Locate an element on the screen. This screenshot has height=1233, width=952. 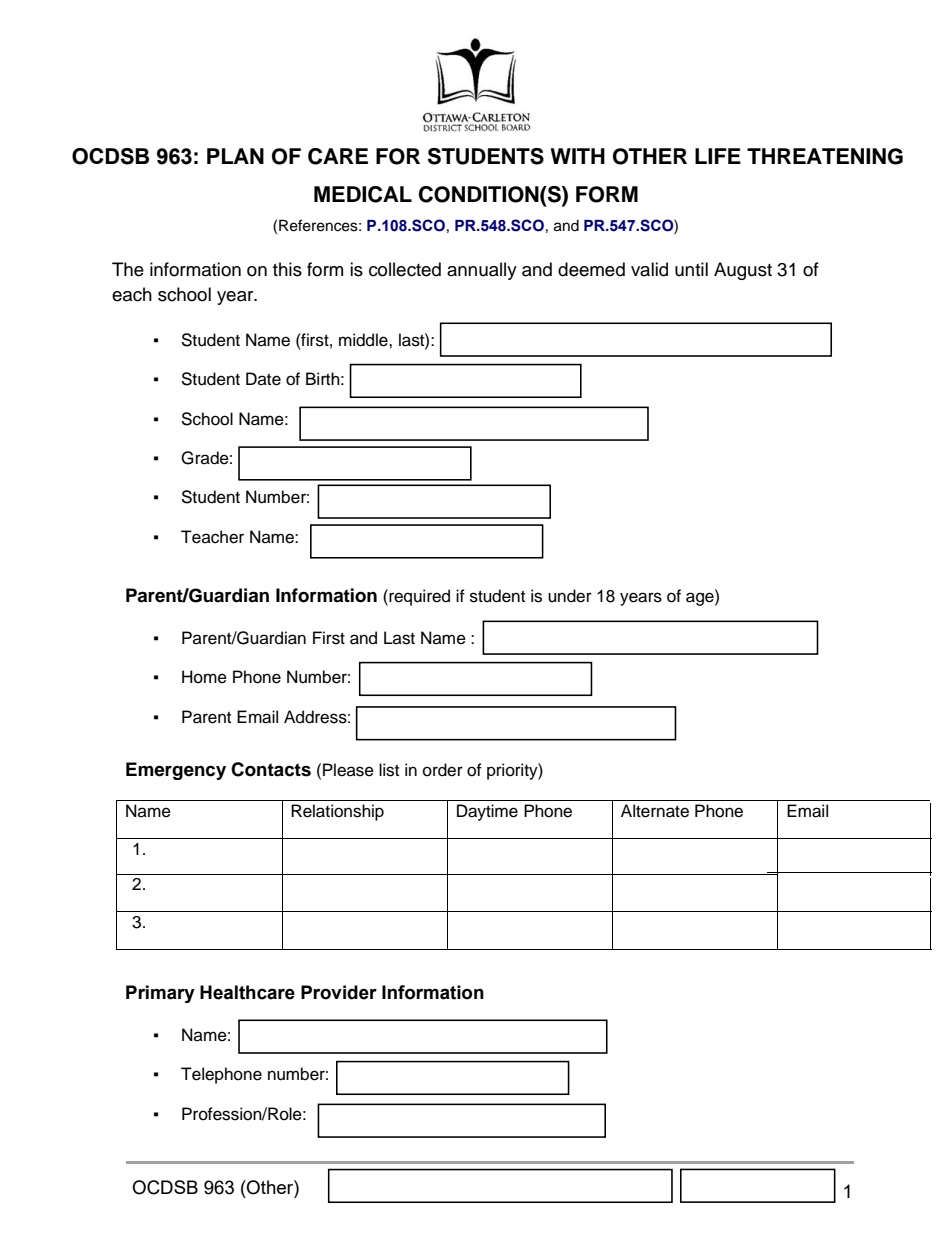
order is located at coordinates (443, 770).
